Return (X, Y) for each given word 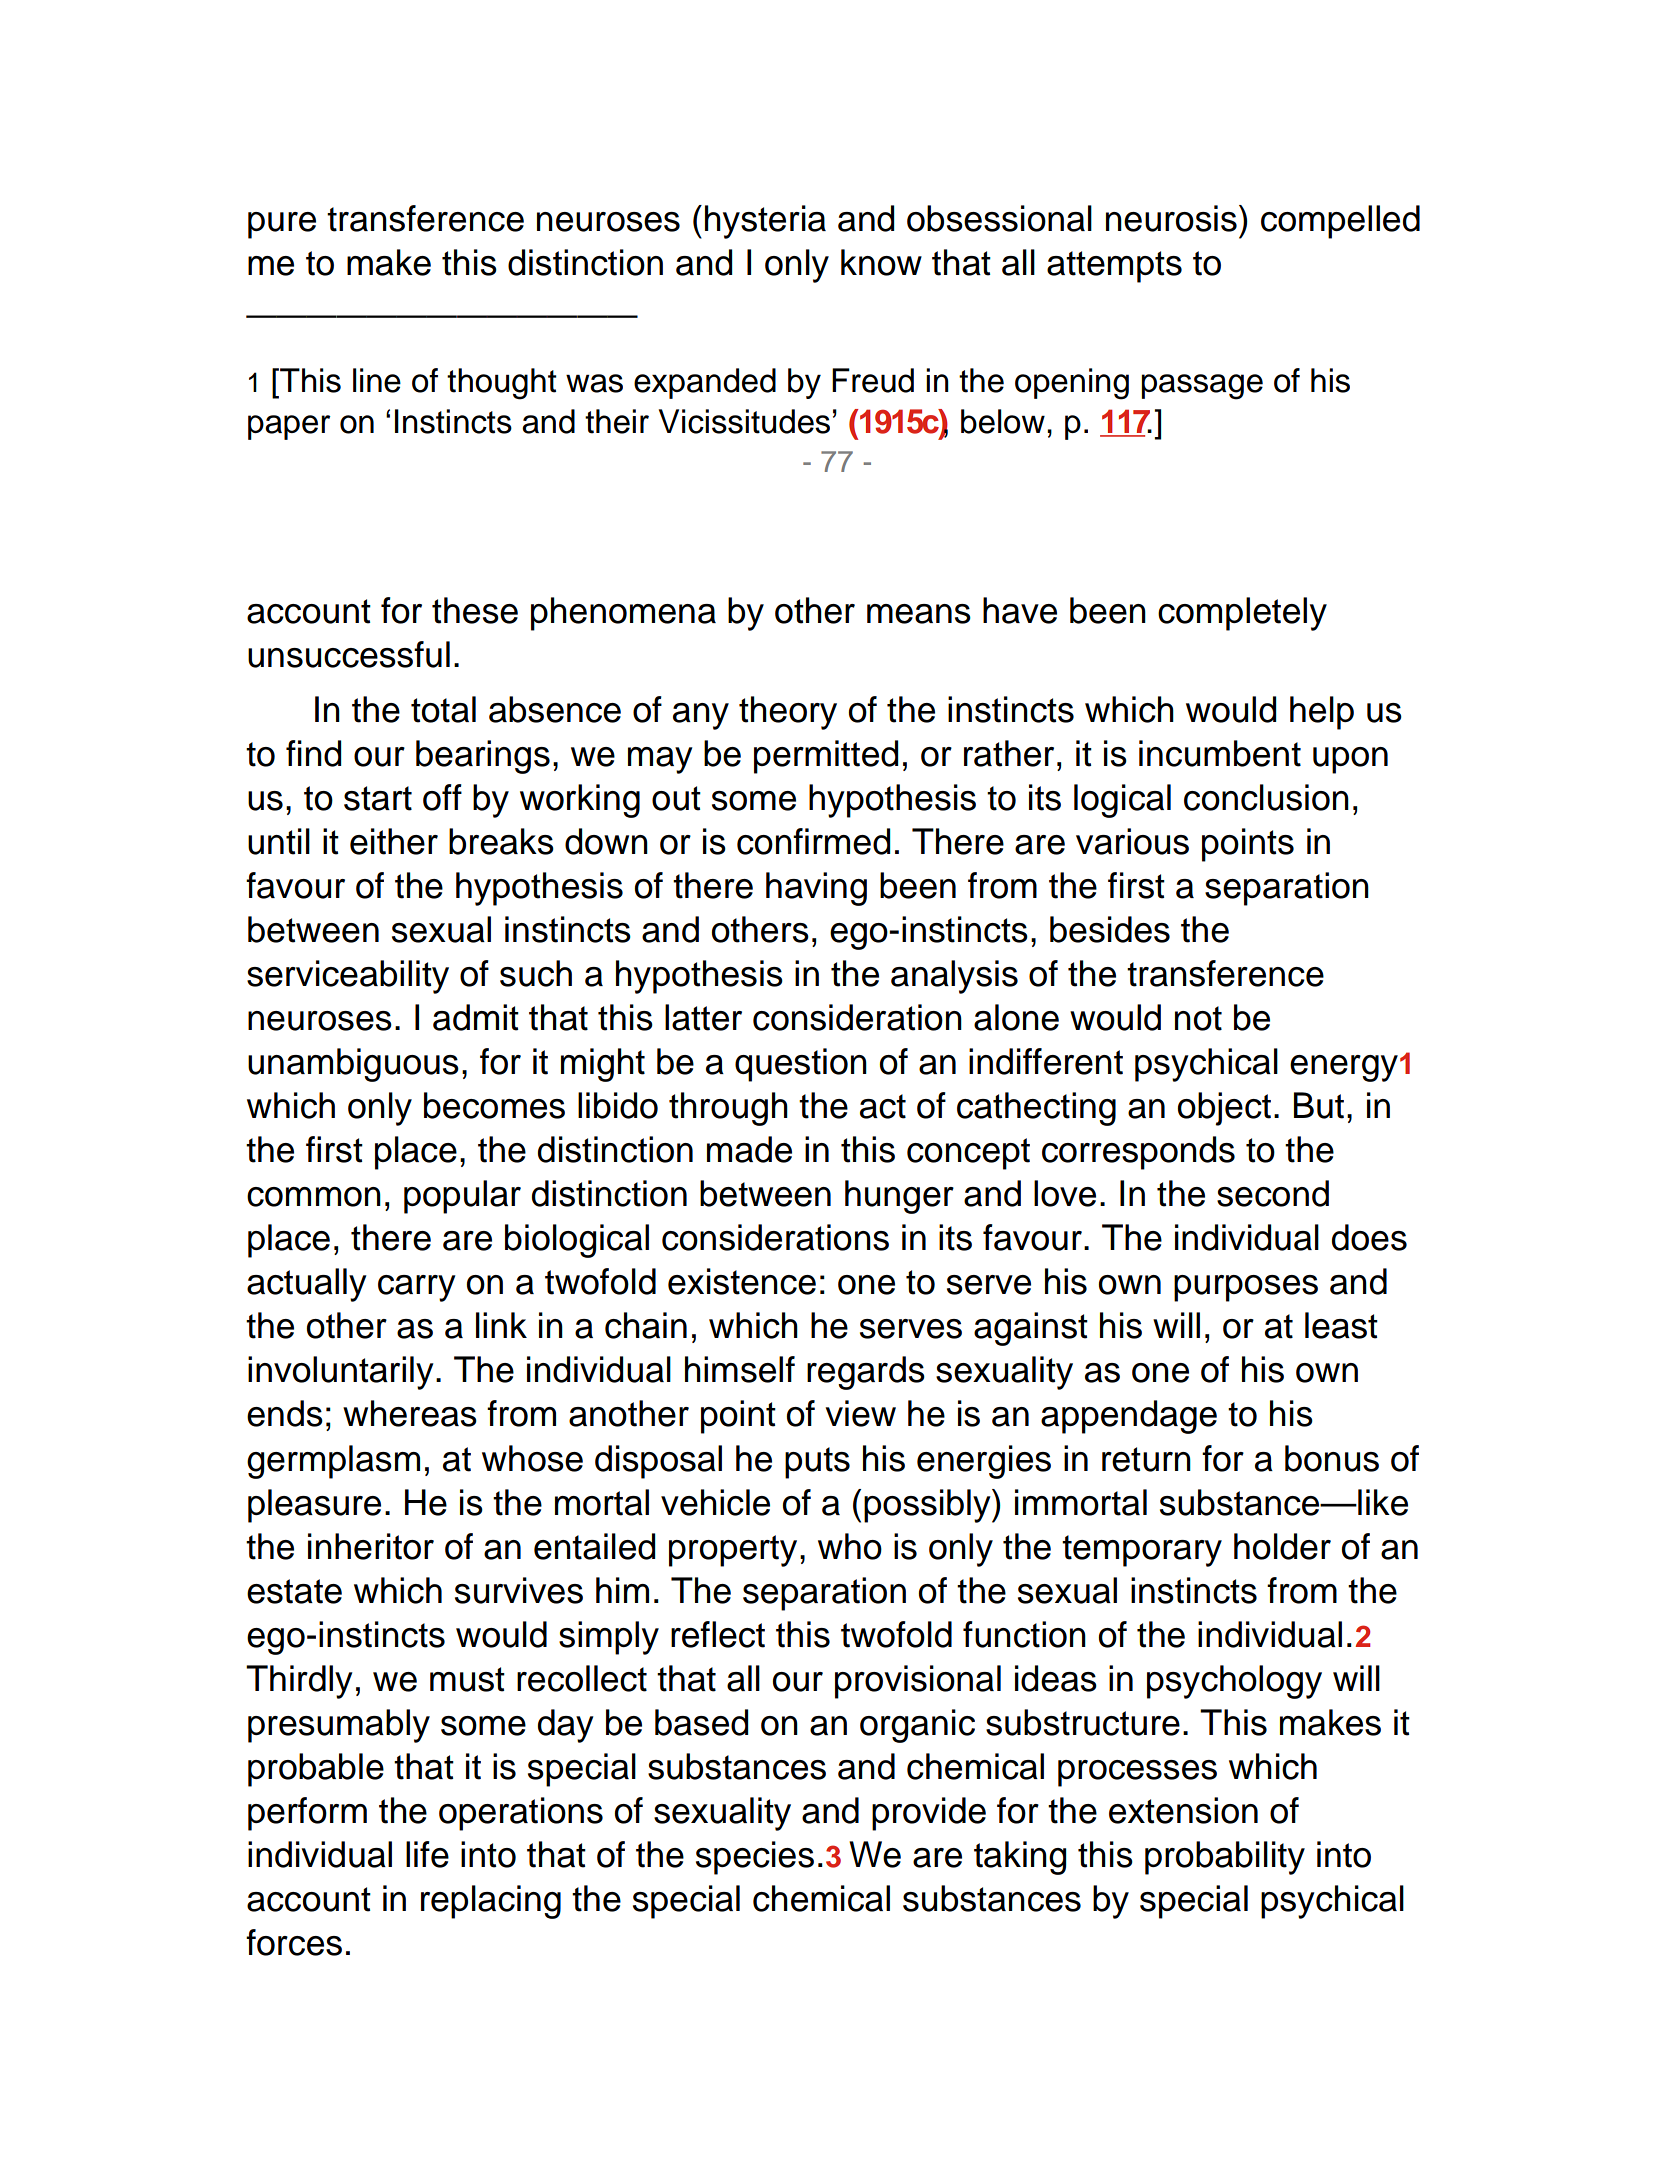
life (427, 1854)
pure (282, 225)
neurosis (1171, 218)
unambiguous (353, 1065)
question (801, 1065)
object (1224, 1109)
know (881, 262)
